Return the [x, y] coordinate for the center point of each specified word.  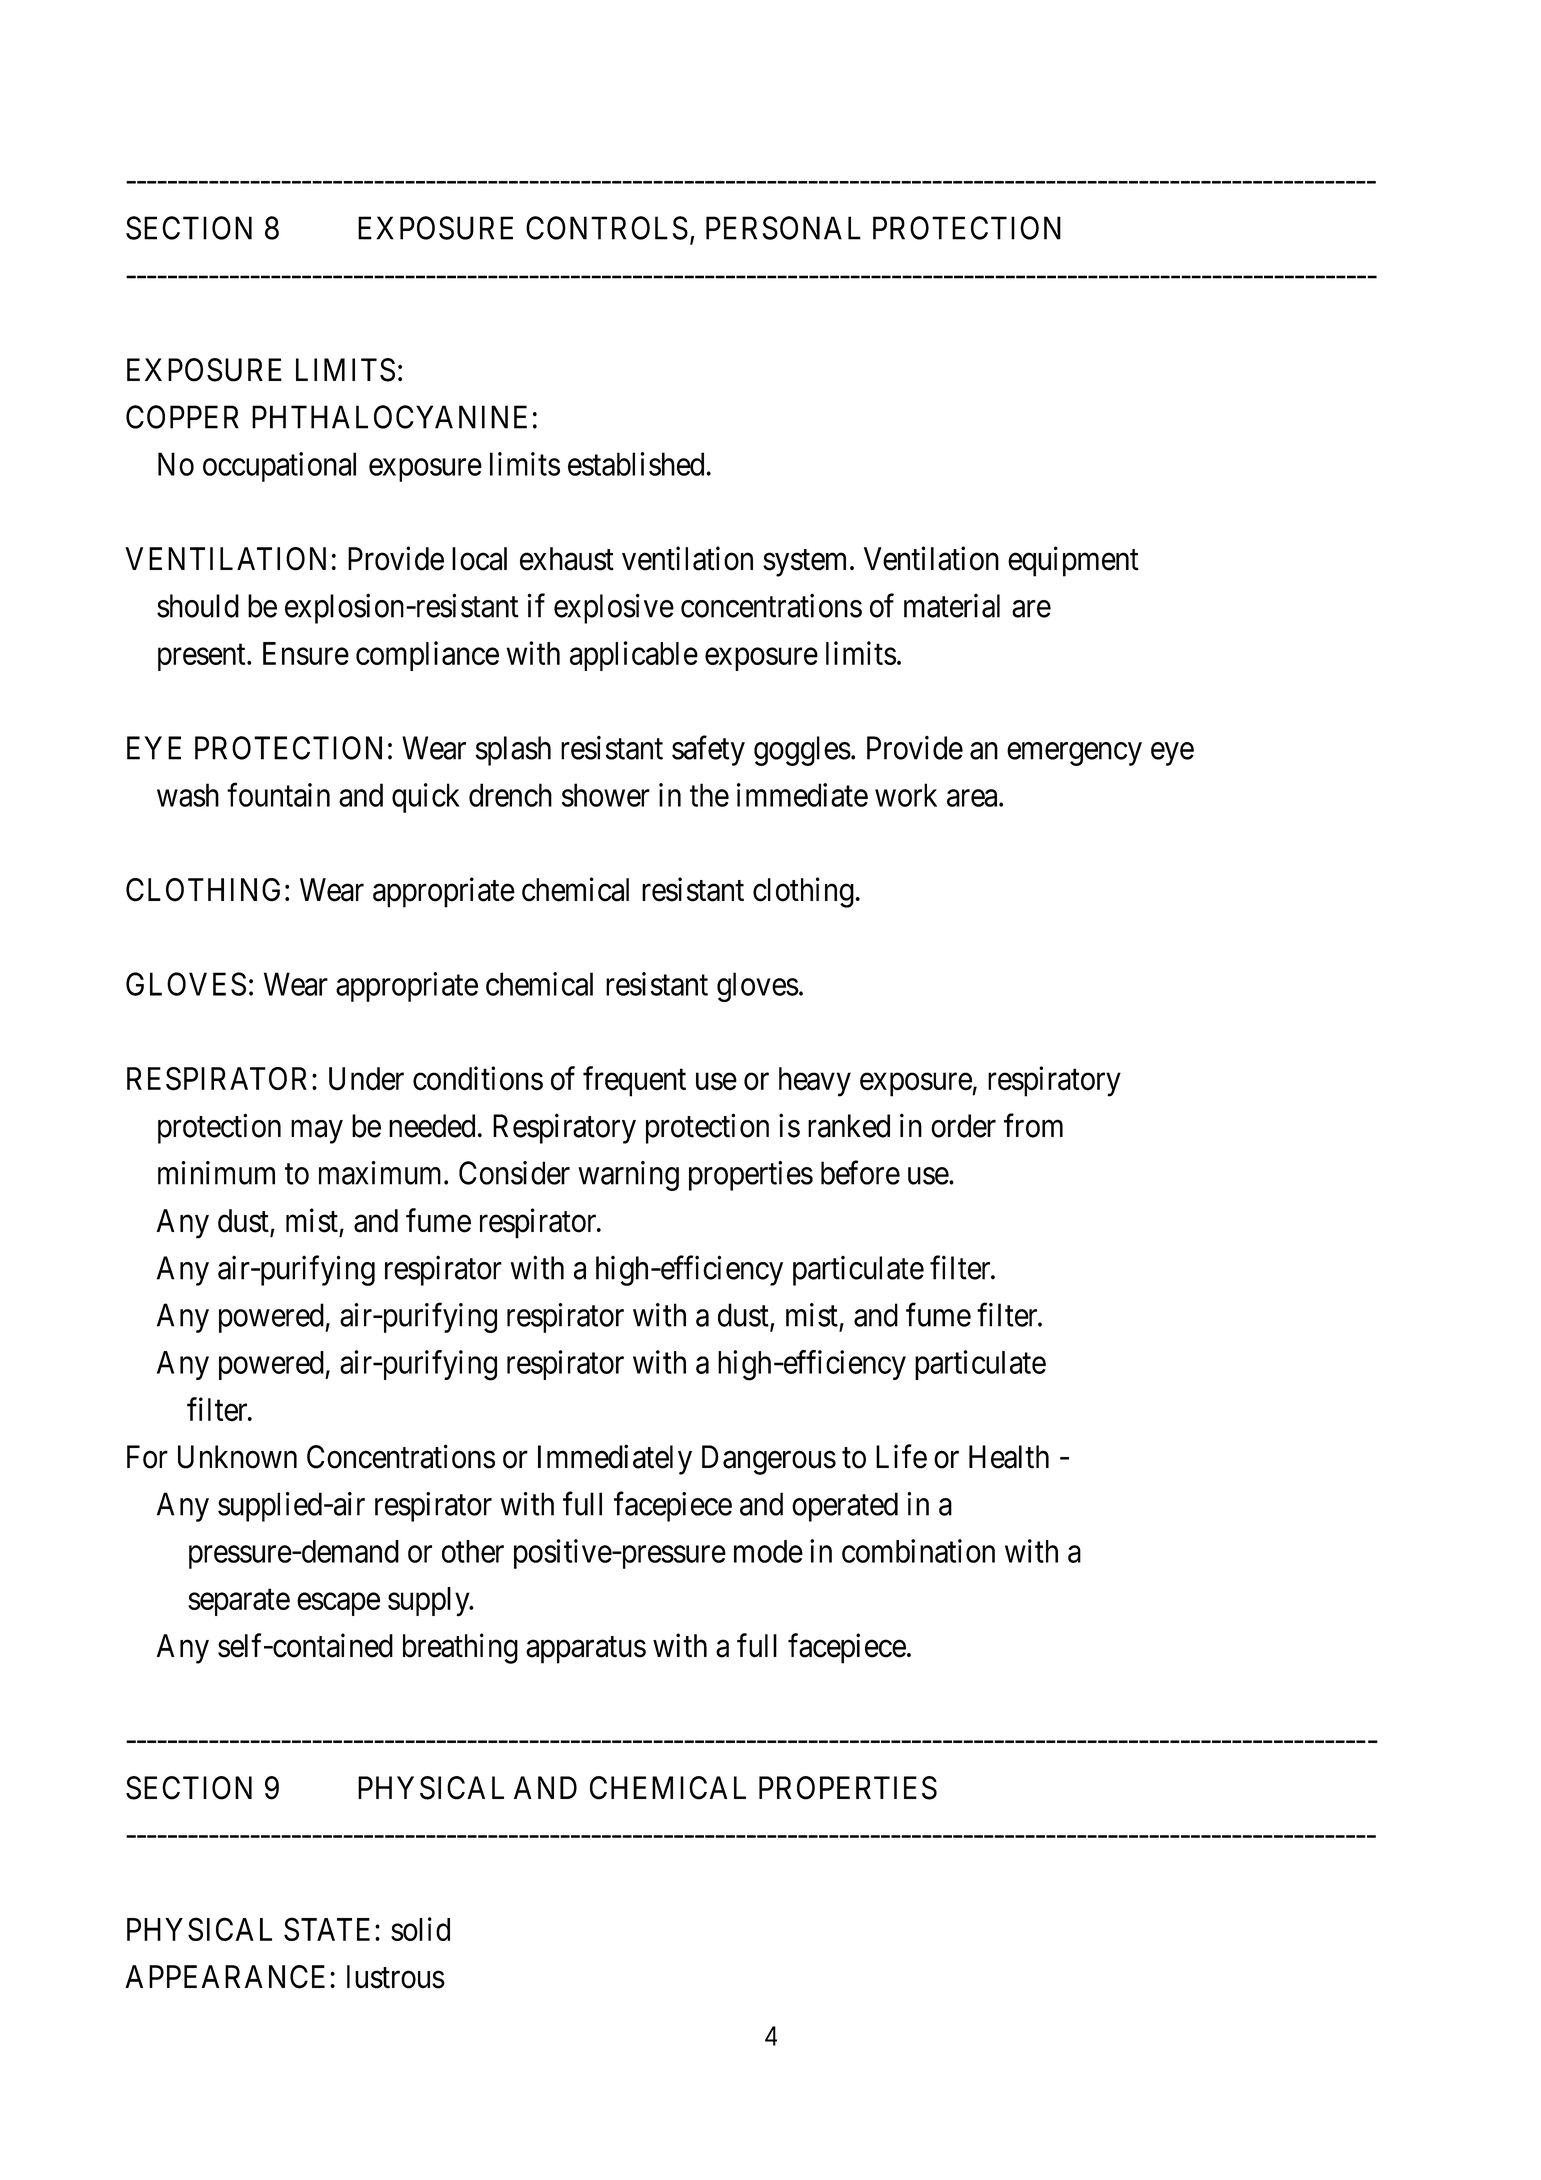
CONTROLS [607, 228]
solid [420, 1929]
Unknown [237, 1457]
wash [188, 795]
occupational [279, 467]
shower [606, 795]
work [906, 795]
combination [918, 1551]
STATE [330, 1929]
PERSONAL [783, 228]
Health [1009, 1457]
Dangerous [769, 1460]
